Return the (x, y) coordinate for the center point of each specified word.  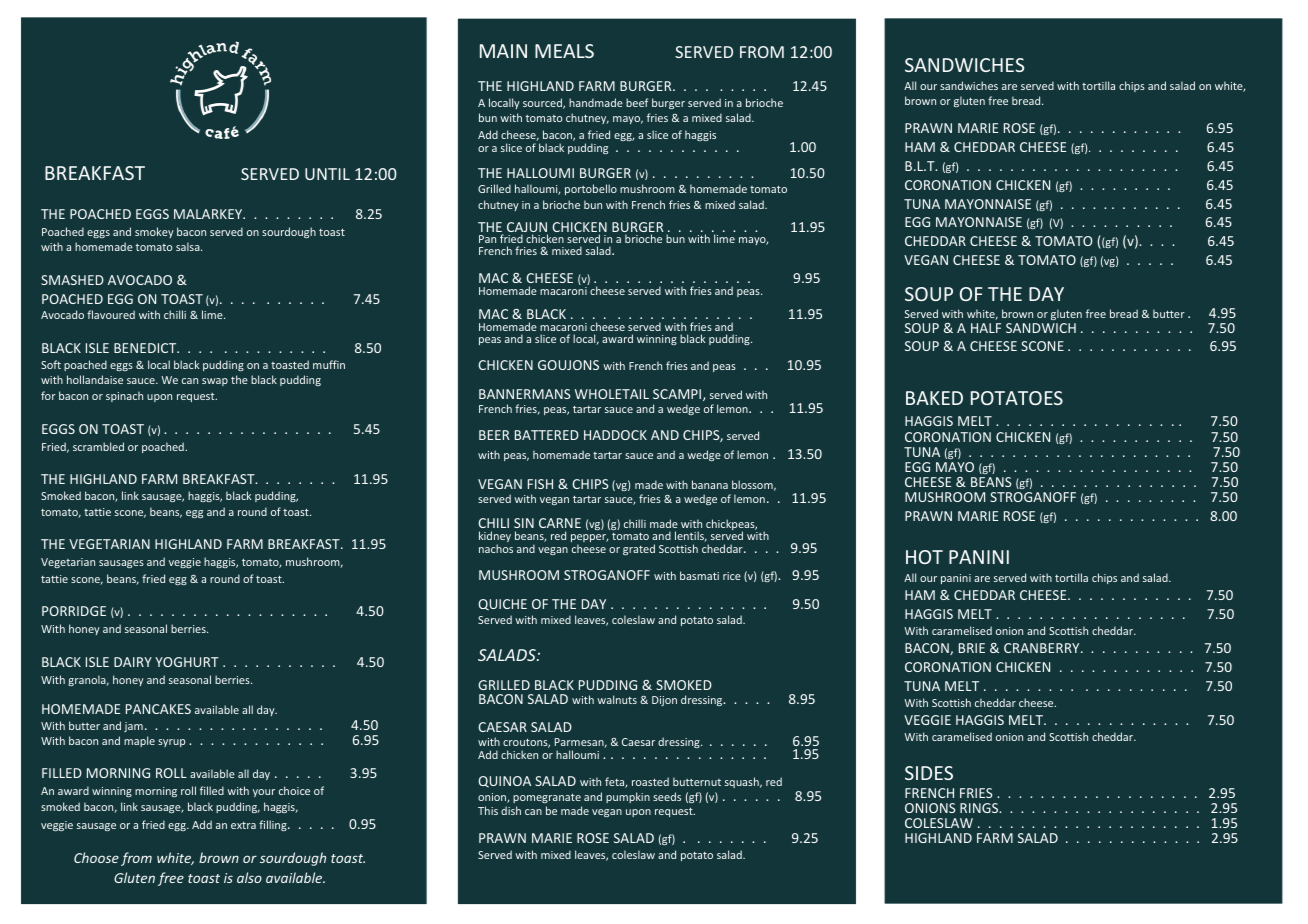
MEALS (564, 51)
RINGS (980, 808)
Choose (96, 857)
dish (511, 810)
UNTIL (327, 174)
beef (637, 102)
